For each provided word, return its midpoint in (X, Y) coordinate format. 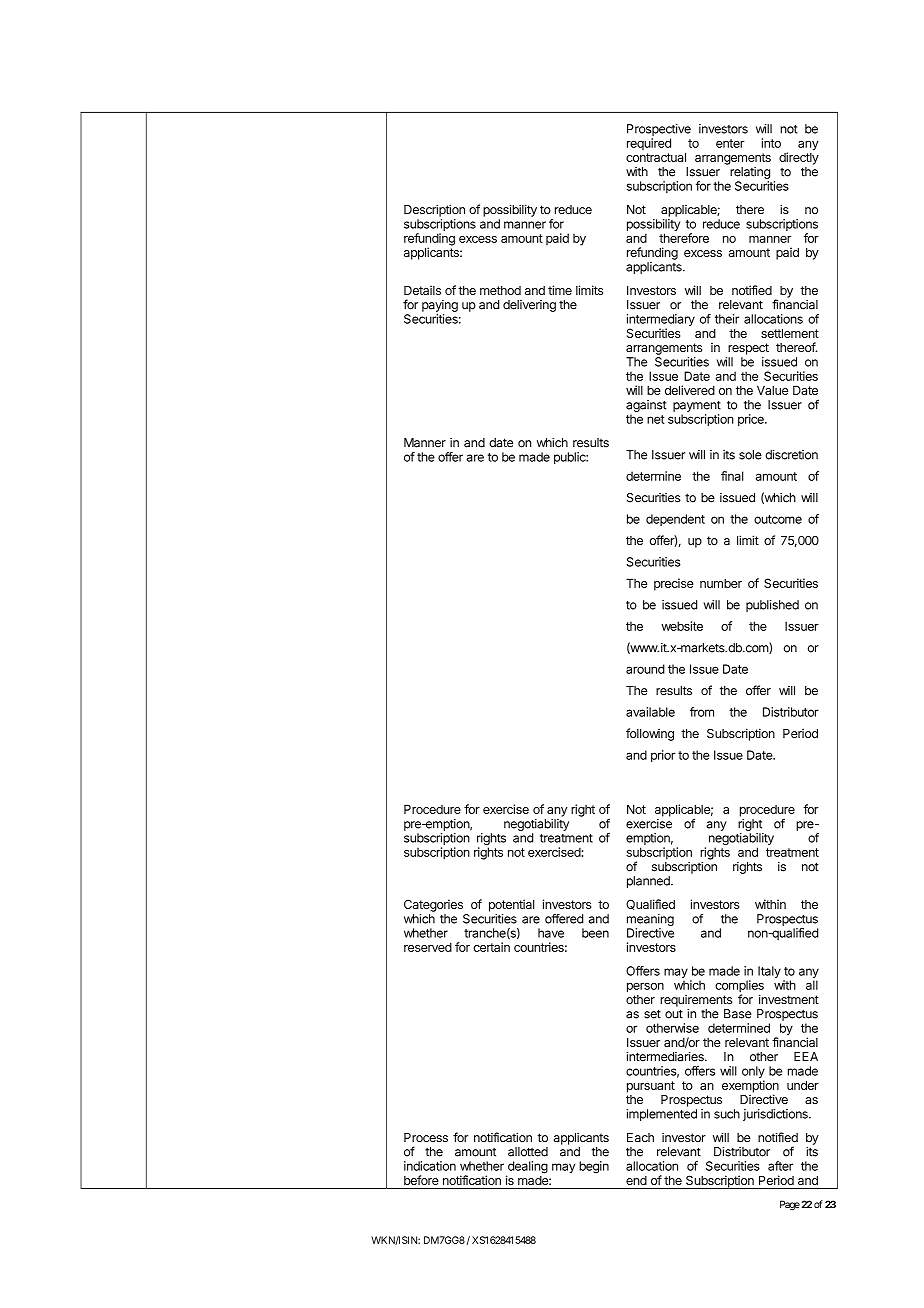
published (772, 606)
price (752, 420)
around (645, 669)
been (595, 933)
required (649, 144)
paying (440, 306)
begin (594, 1167)
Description (434, 210)
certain (491, 947)
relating (750, 173)
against (646, 406)
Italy (769, 972)
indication (430, 1166)
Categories (433, 905)
